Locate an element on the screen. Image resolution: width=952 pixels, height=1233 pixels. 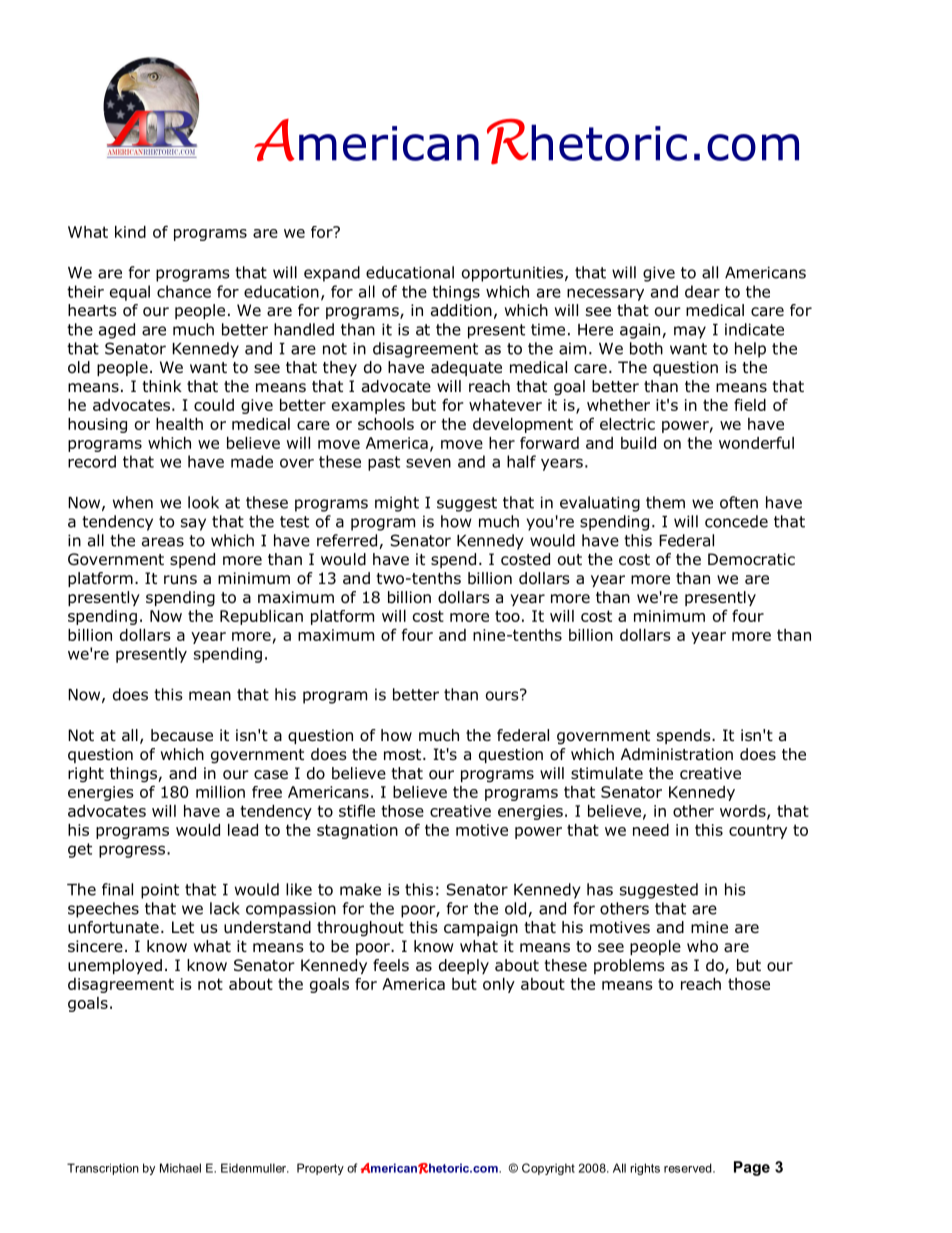
Property is located at coordinates (320, 1169).
